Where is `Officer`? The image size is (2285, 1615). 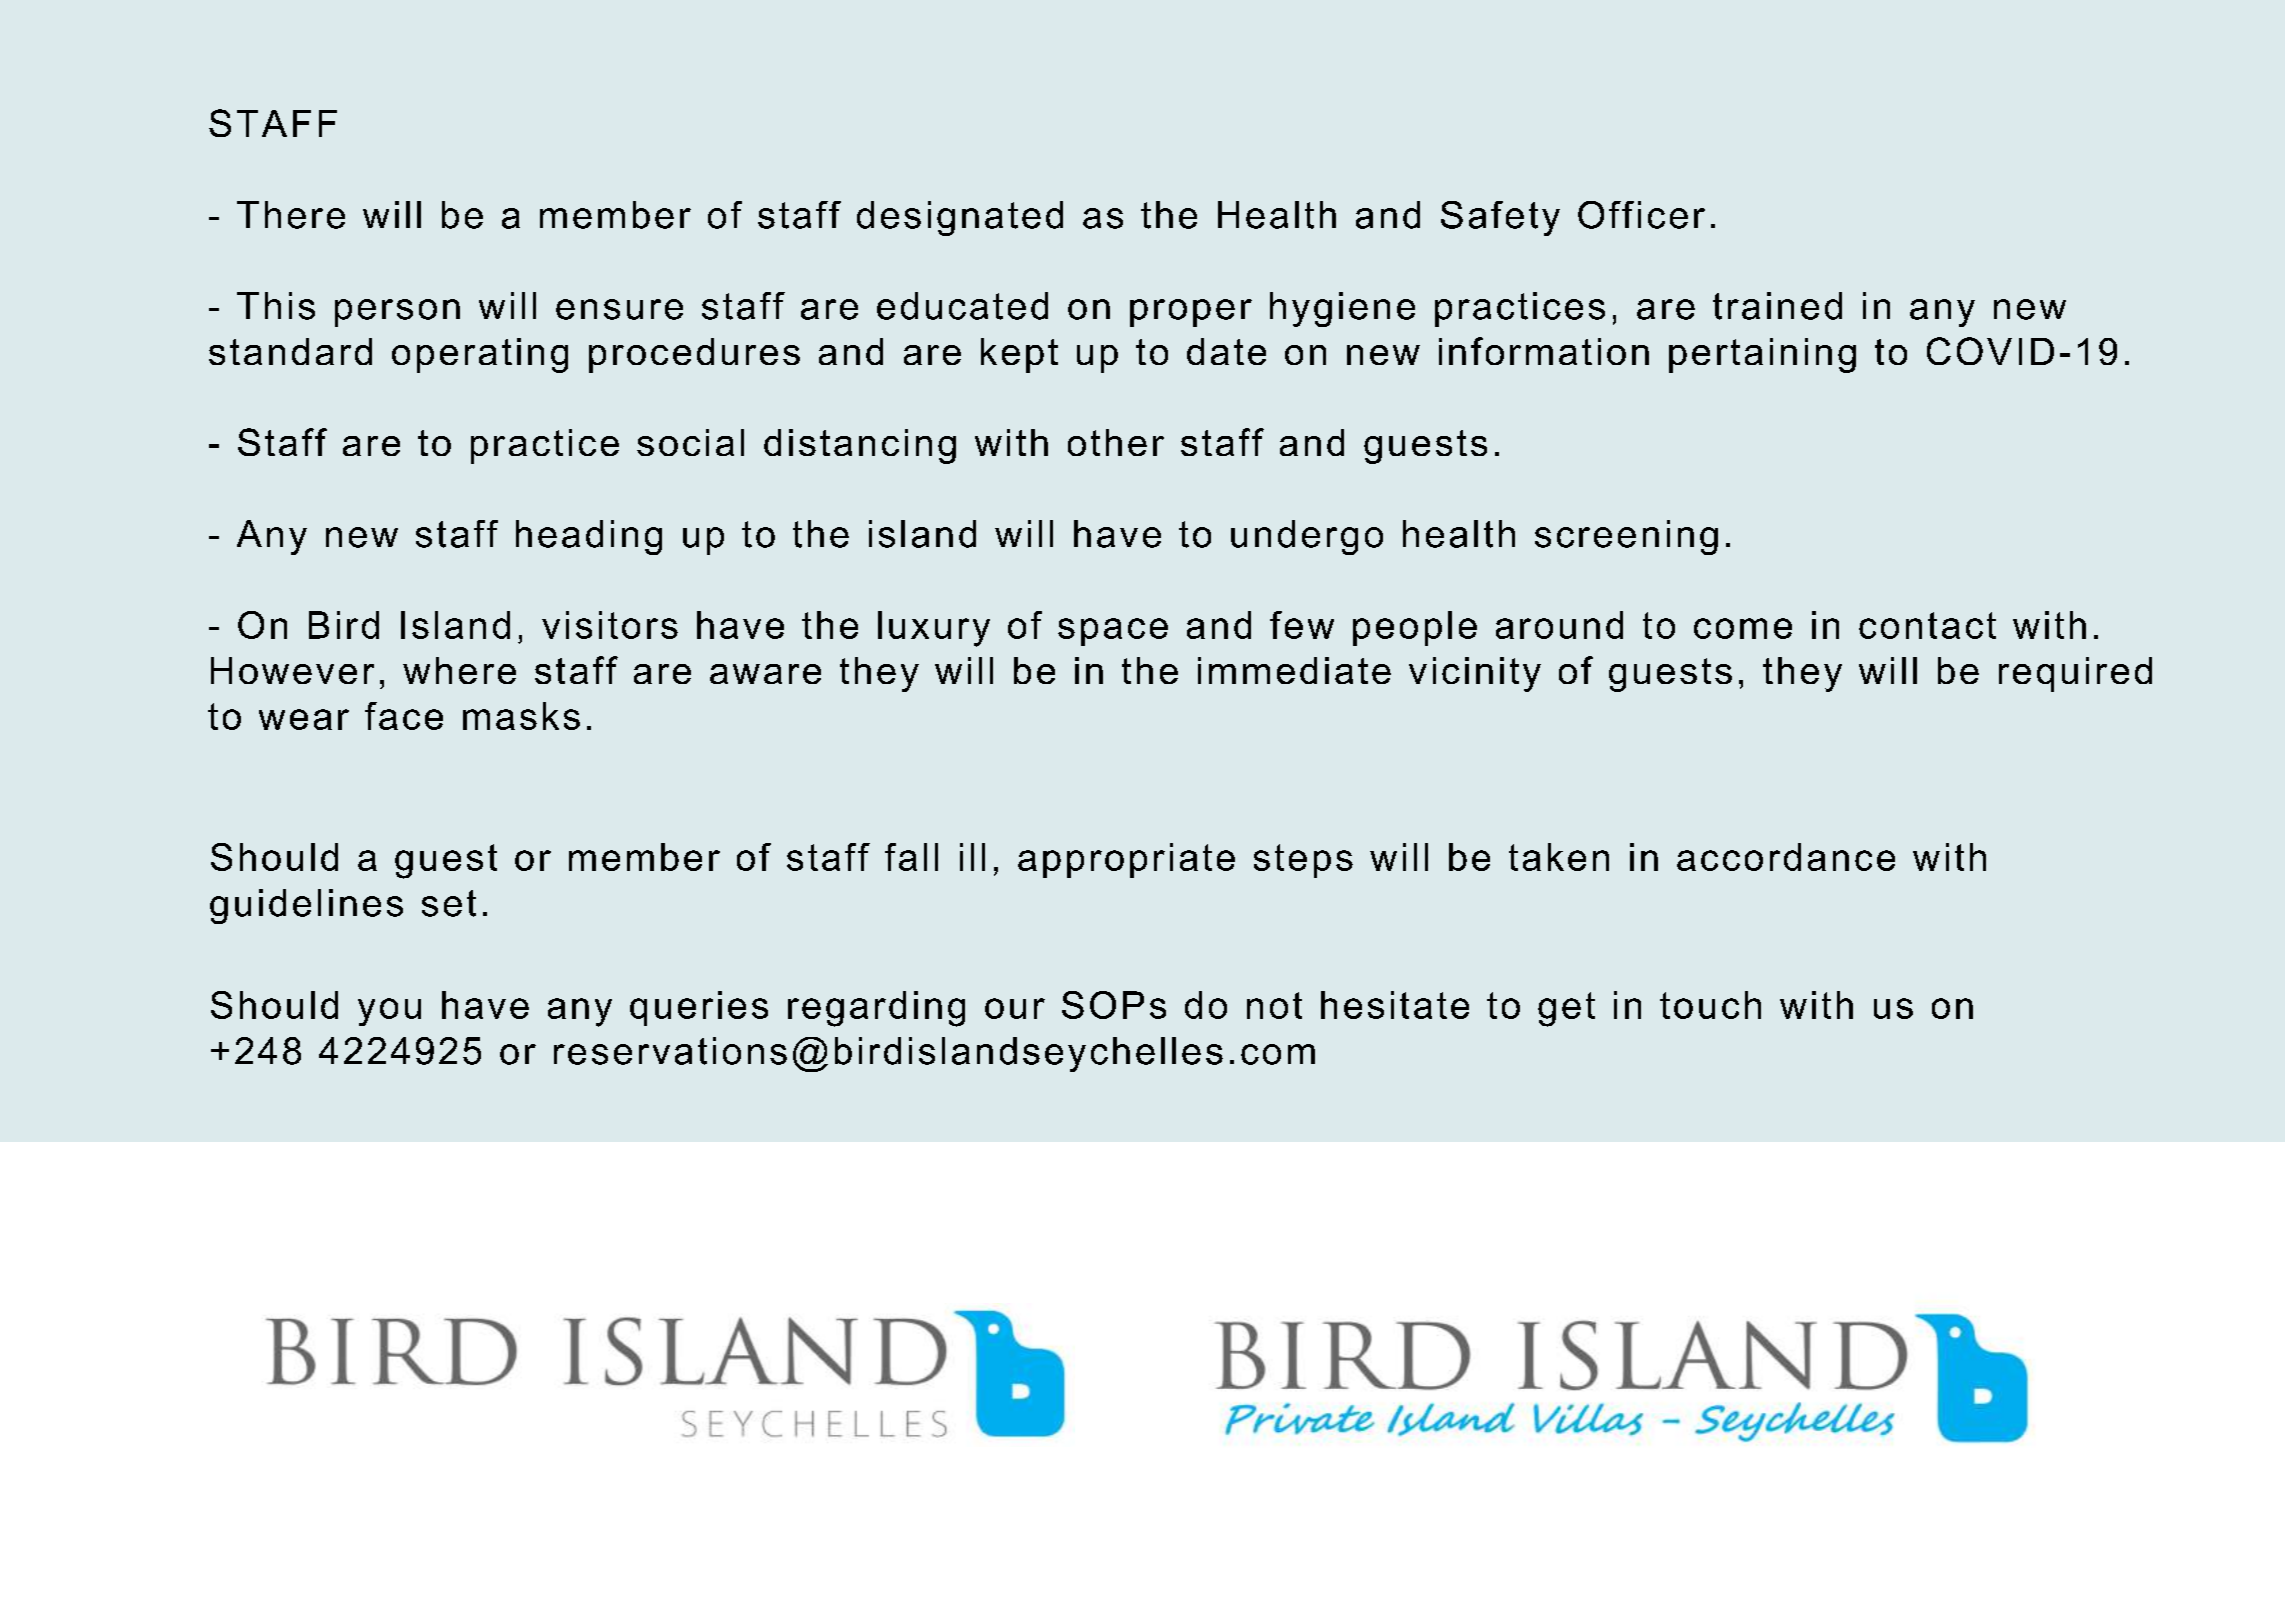 Officer is located at coordinates (1641, 215).
